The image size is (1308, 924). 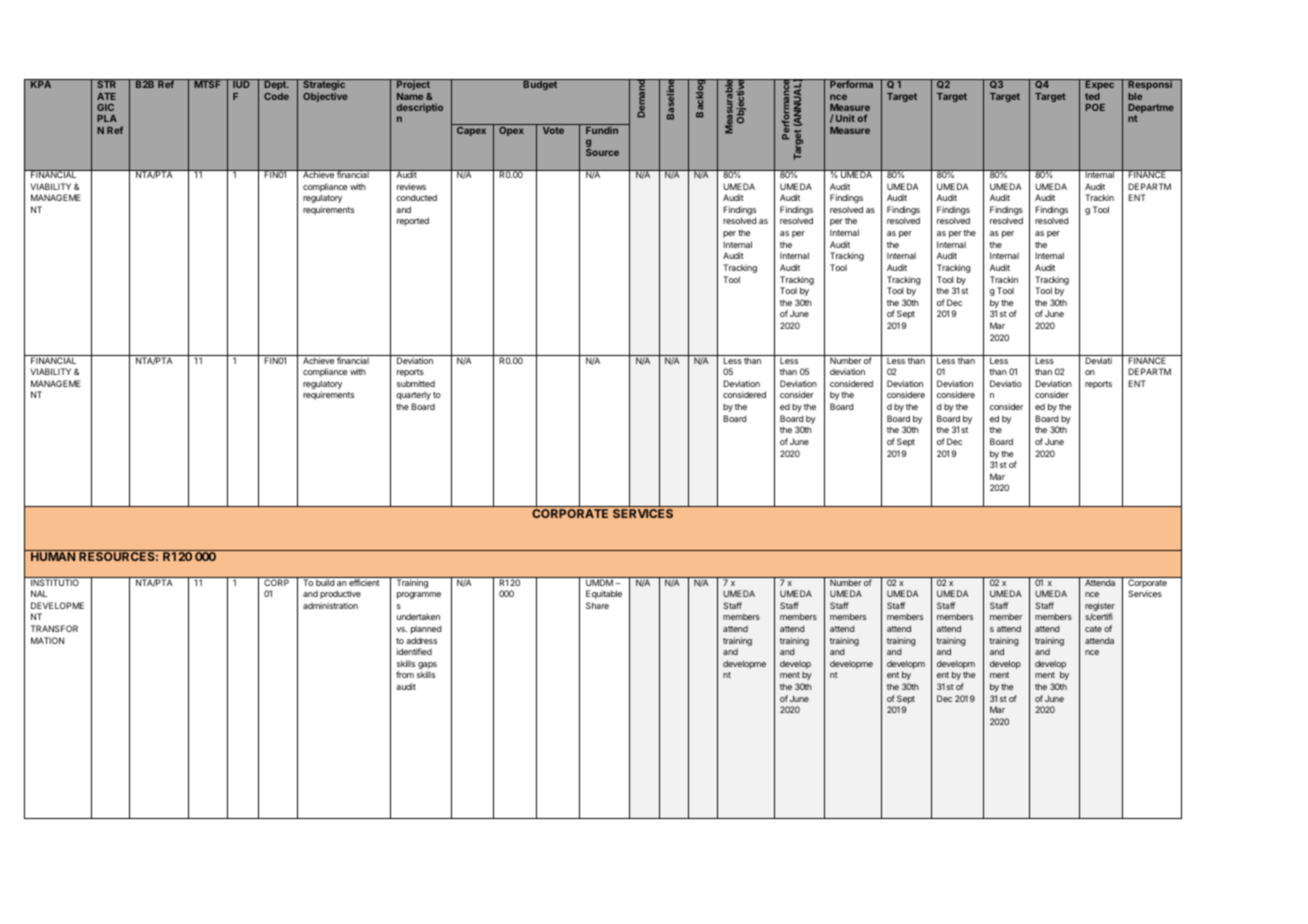 What do you see at coordinates (1100, 608) in the page?
I see `register` at bounding box center [1100, 608].
